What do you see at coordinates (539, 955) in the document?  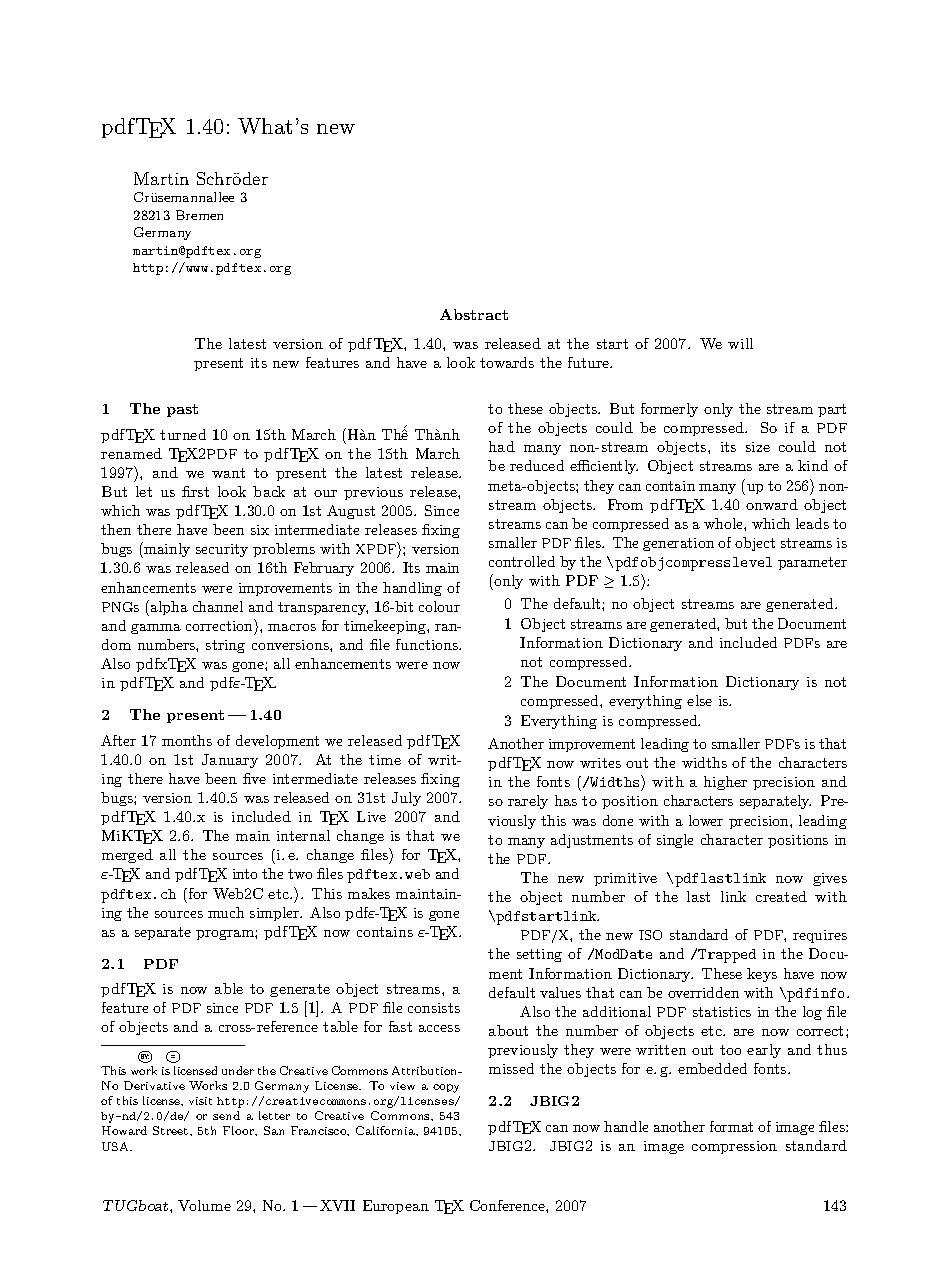 I see `setting` at bounding box center [539, 955].
